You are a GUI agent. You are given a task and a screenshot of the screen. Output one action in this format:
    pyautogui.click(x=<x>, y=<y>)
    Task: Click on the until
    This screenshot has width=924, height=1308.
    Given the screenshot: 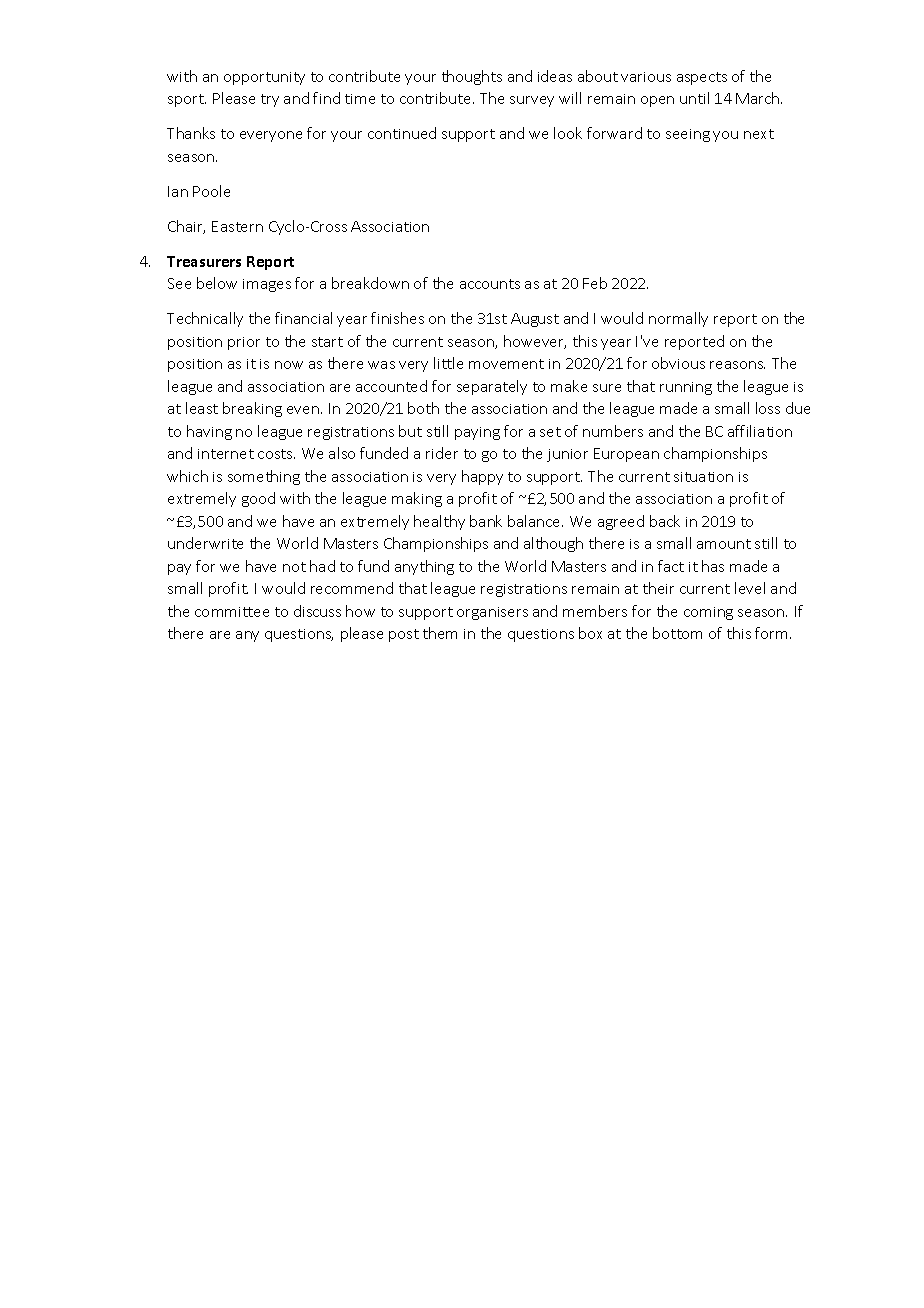 What is the action you would take?
    pyautogui.click(x=694, y=98)
